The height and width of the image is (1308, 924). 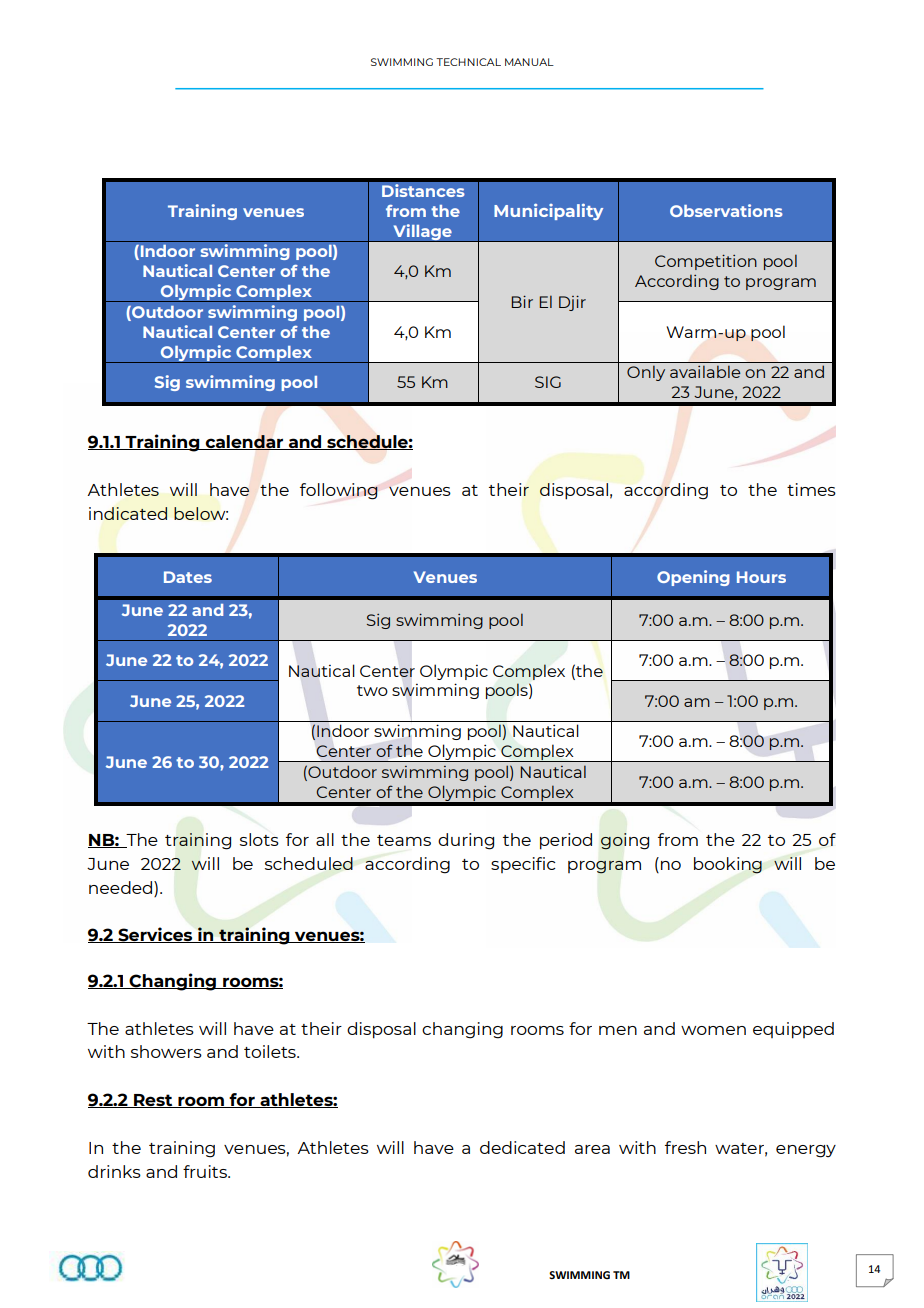 I want to click on MANUAL, so click(x=529, y=62).
